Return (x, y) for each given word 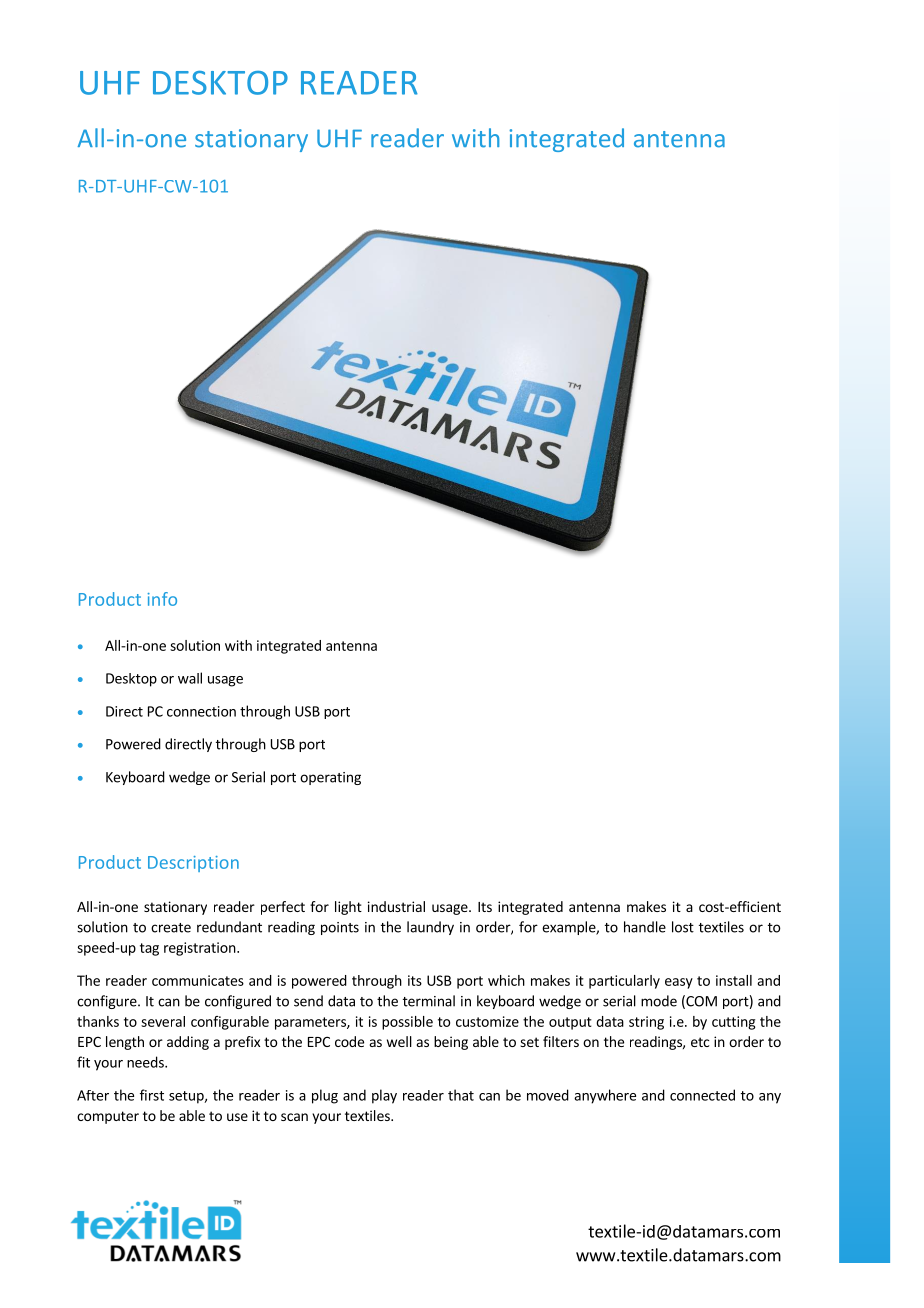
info (162, 599)
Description (193, 864)
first (152, 1095)
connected (702, 1095)
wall (190, 678)
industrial (396, 906)
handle (645, 927)
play (384, 1096)
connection (201, 711)
